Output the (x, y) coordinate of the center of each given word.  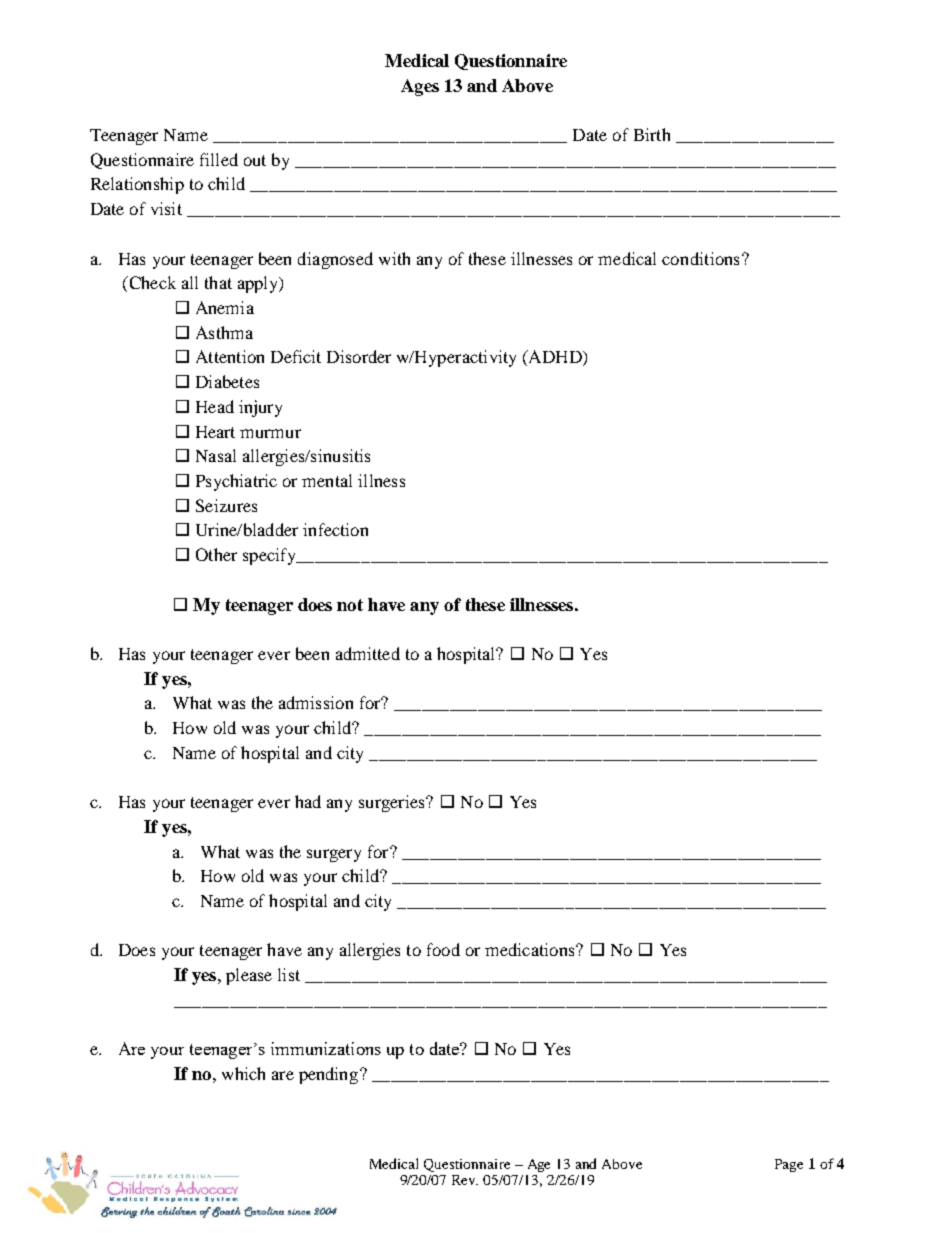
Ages (420, 87)
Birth (652, 134)
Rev (465, 1180)
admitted (368, 653)
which (243, 1073)
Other (216, 554)
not (350, 605)
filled (219, 159)
